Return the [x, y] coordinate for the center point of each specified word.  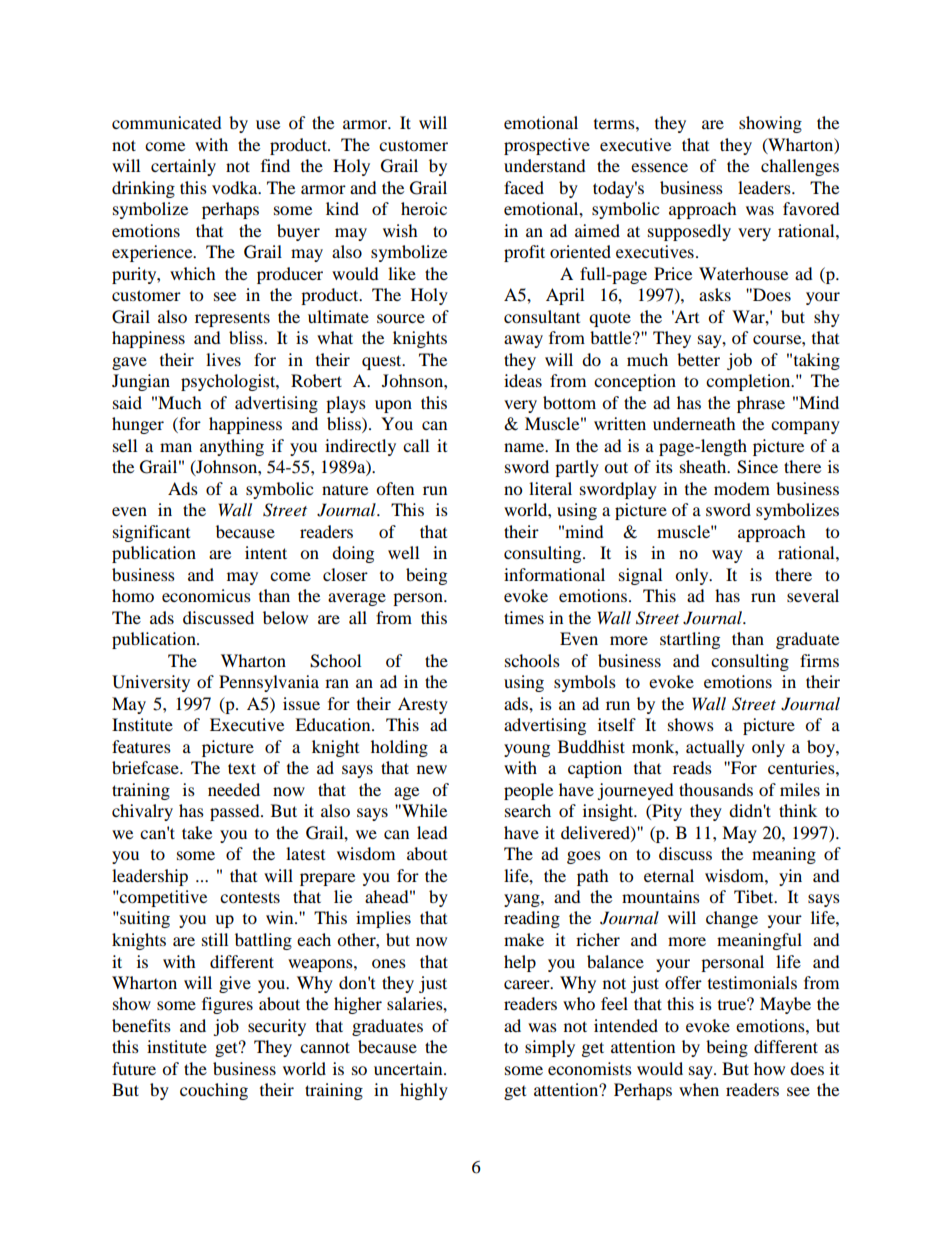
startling [690, 640]
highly [424, 1091]
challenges [800, 167]
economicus [206, 595]
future [134, 1068]
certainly [183, 167]
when [699, 1089]
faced [524, 187]
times [524, 617]
